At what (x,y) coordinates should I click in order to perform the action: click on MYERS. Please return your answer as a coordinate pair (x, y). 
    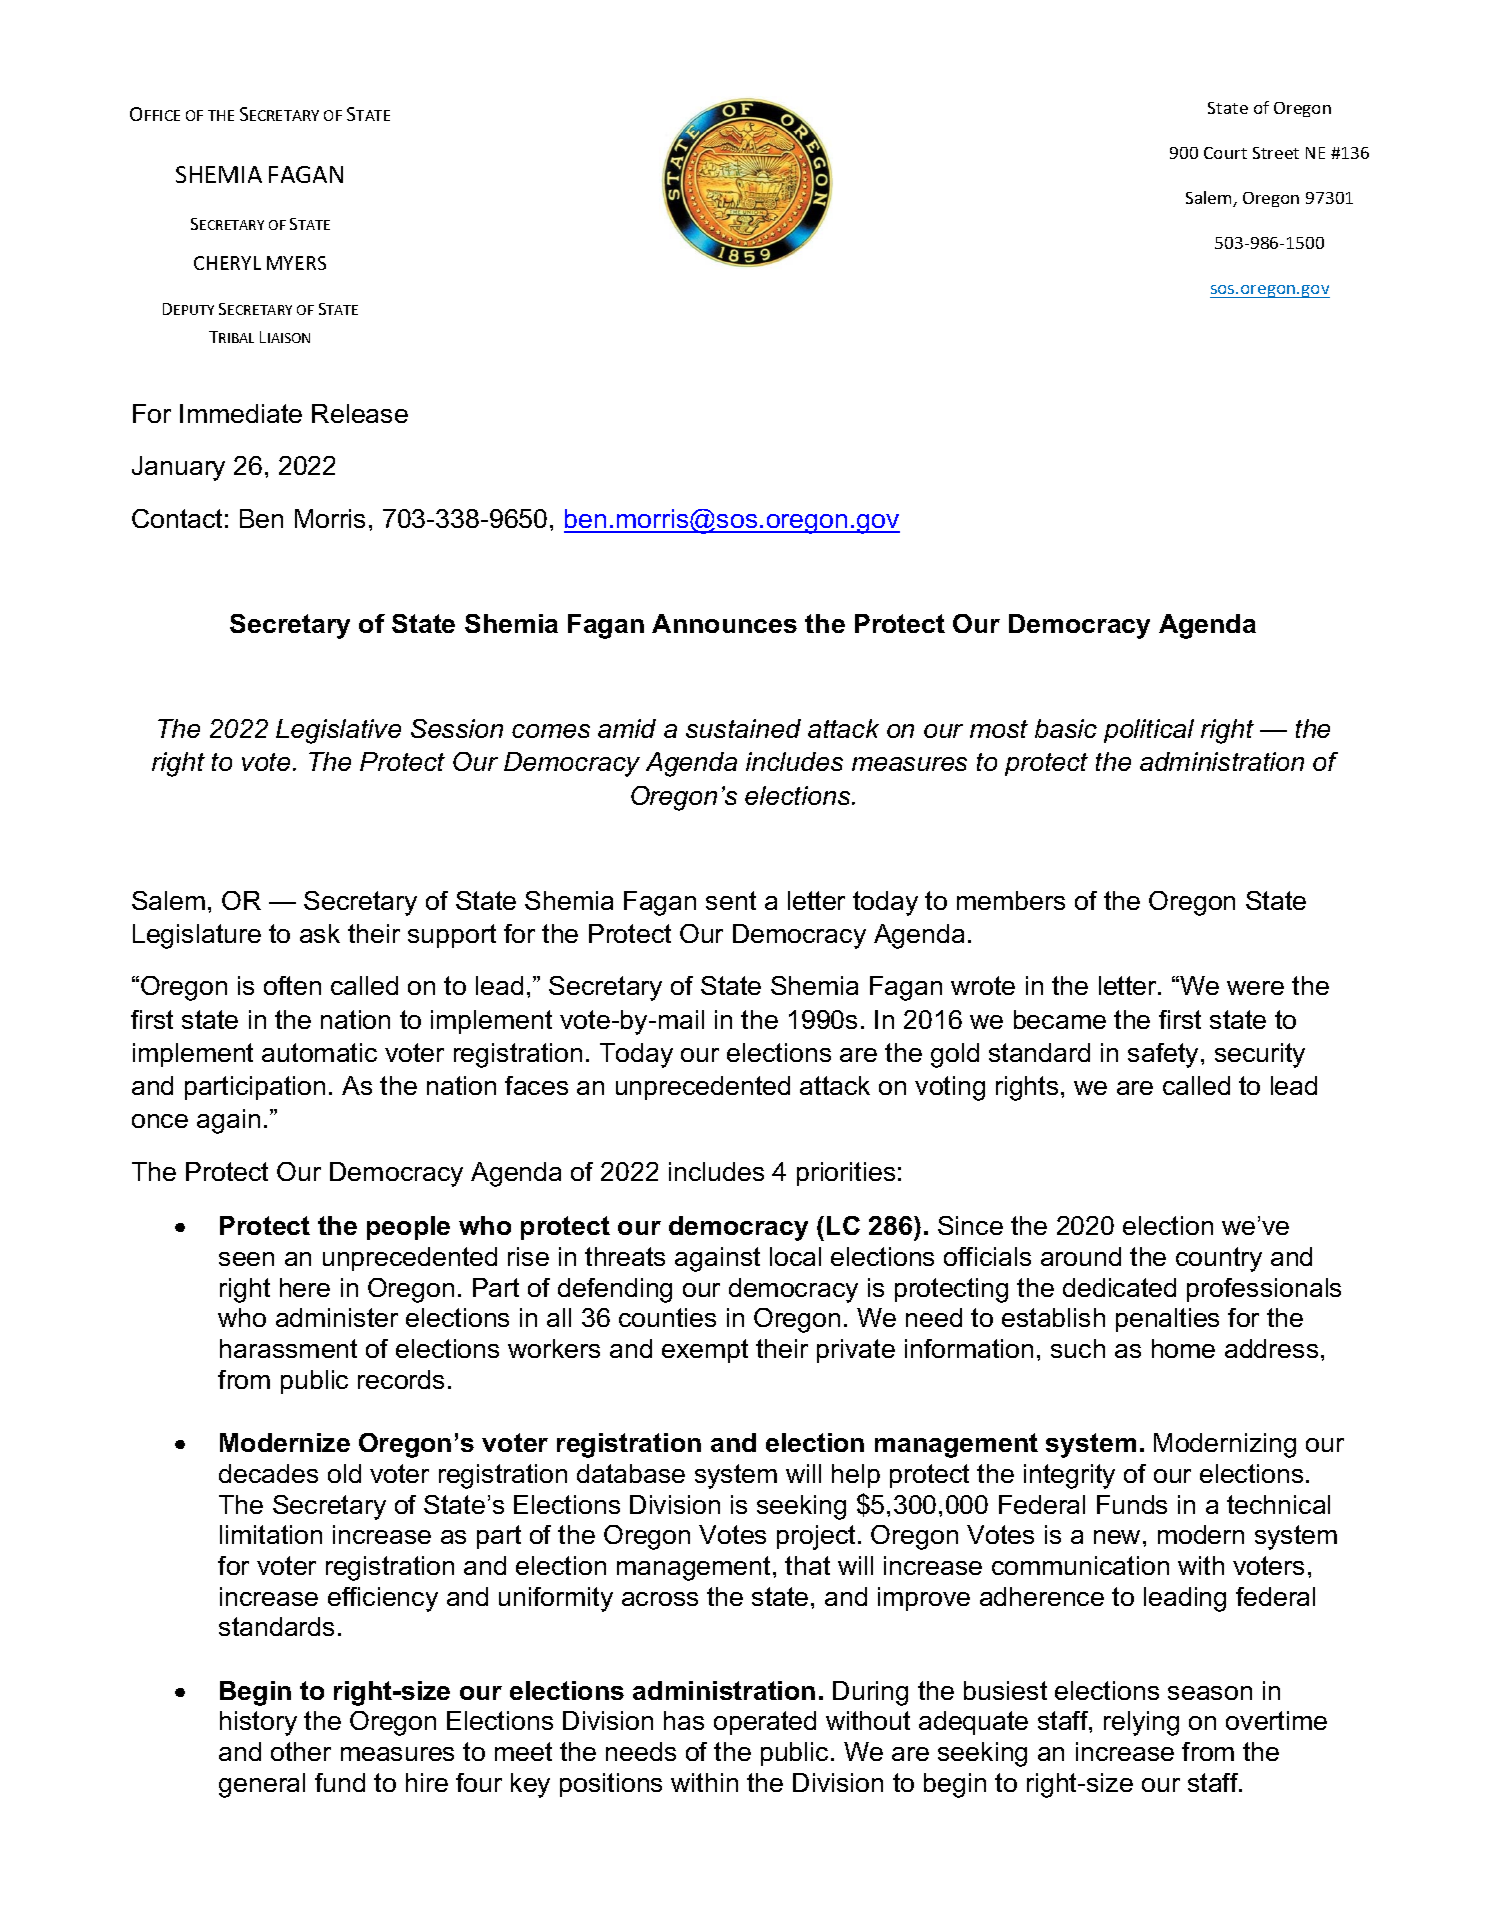
    Looking at the image, I should click on (296, 263).
